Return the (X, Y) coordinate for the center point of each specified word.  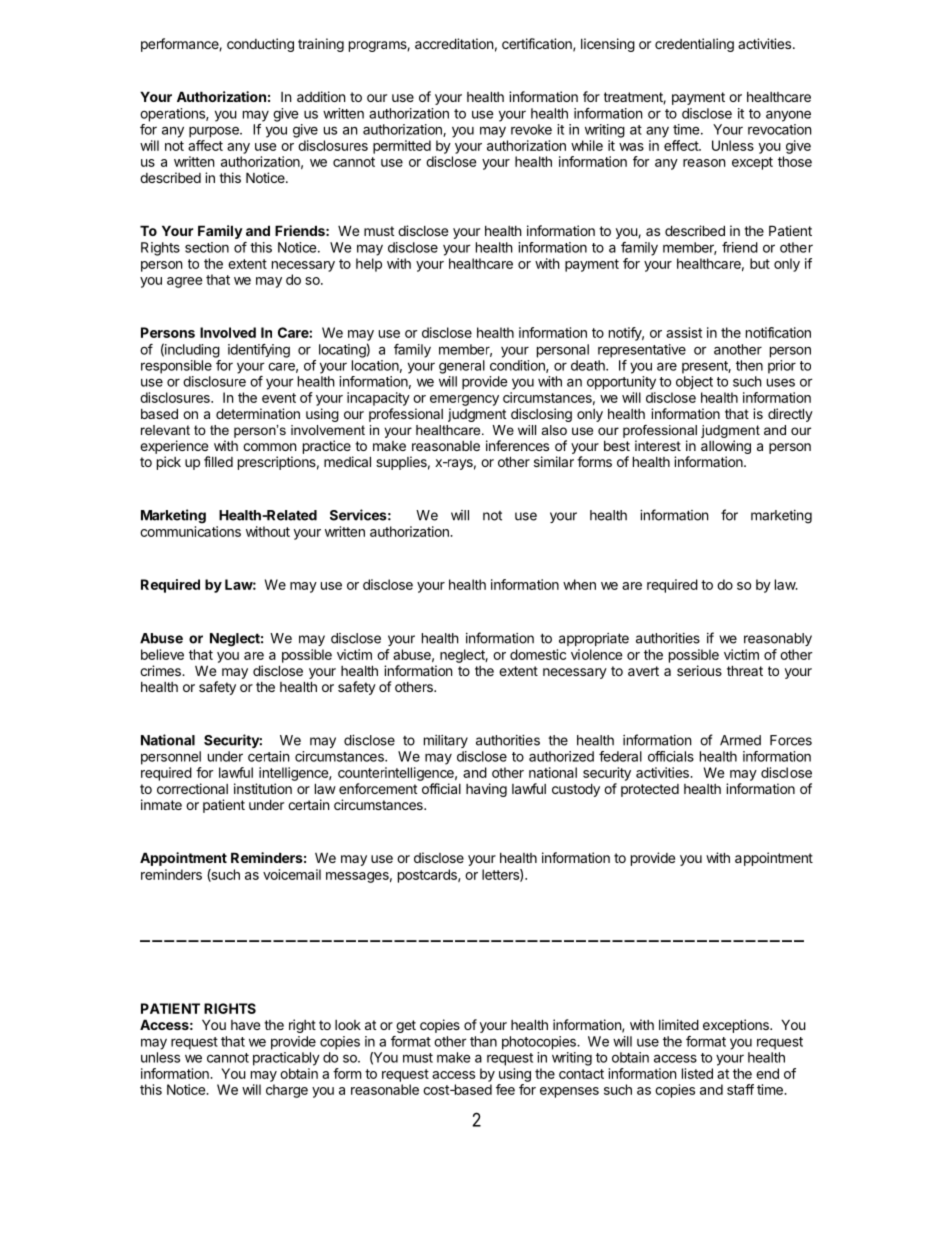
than (483, 1041)
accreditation (454, 43)
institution (263, 788)
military (446, 741)
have (245, 1025)
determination (258, 413)
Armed (740, 740)
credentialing (694, 45)
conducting (260, 45)
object (694, 383)
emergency (464, 400)
